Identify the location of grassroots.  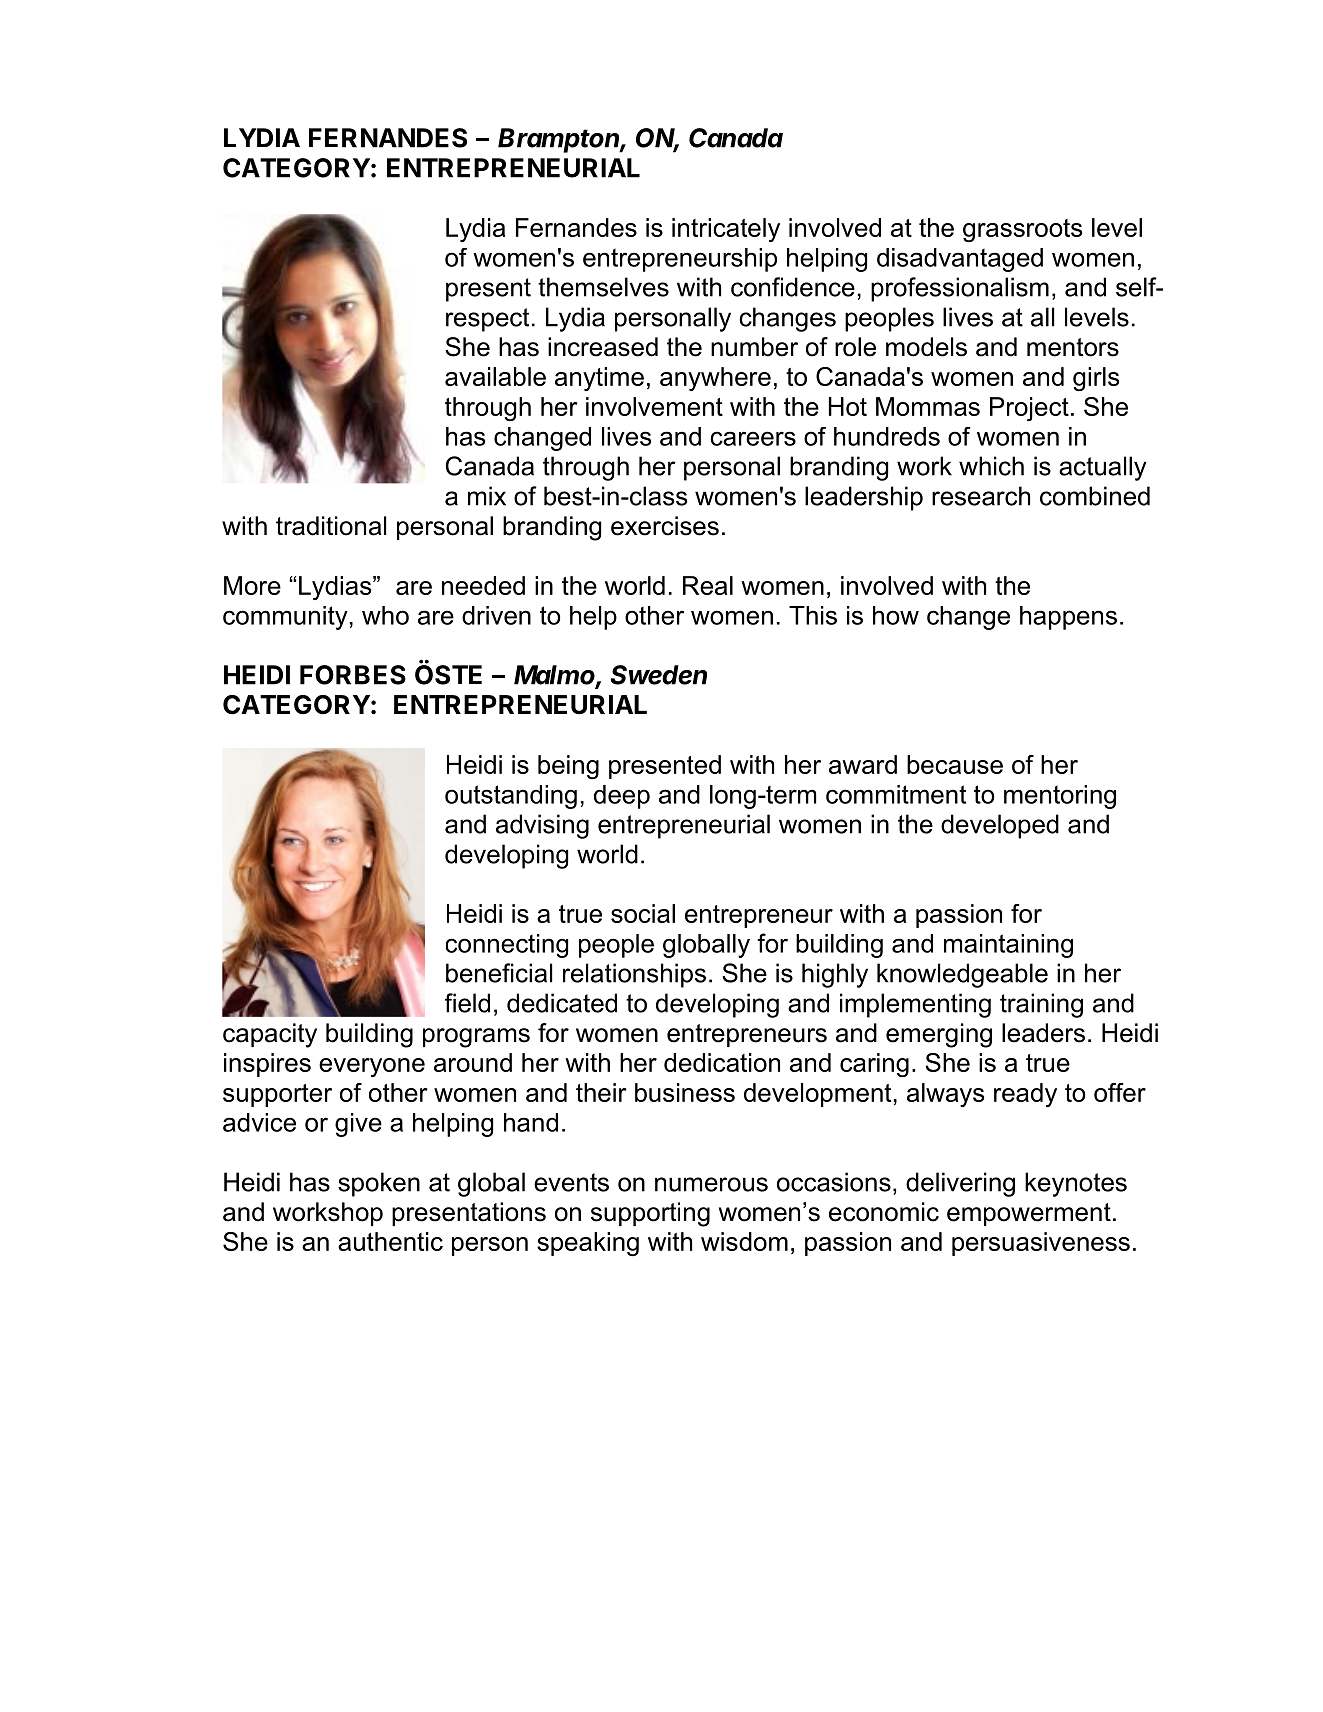
(1022, 230).
